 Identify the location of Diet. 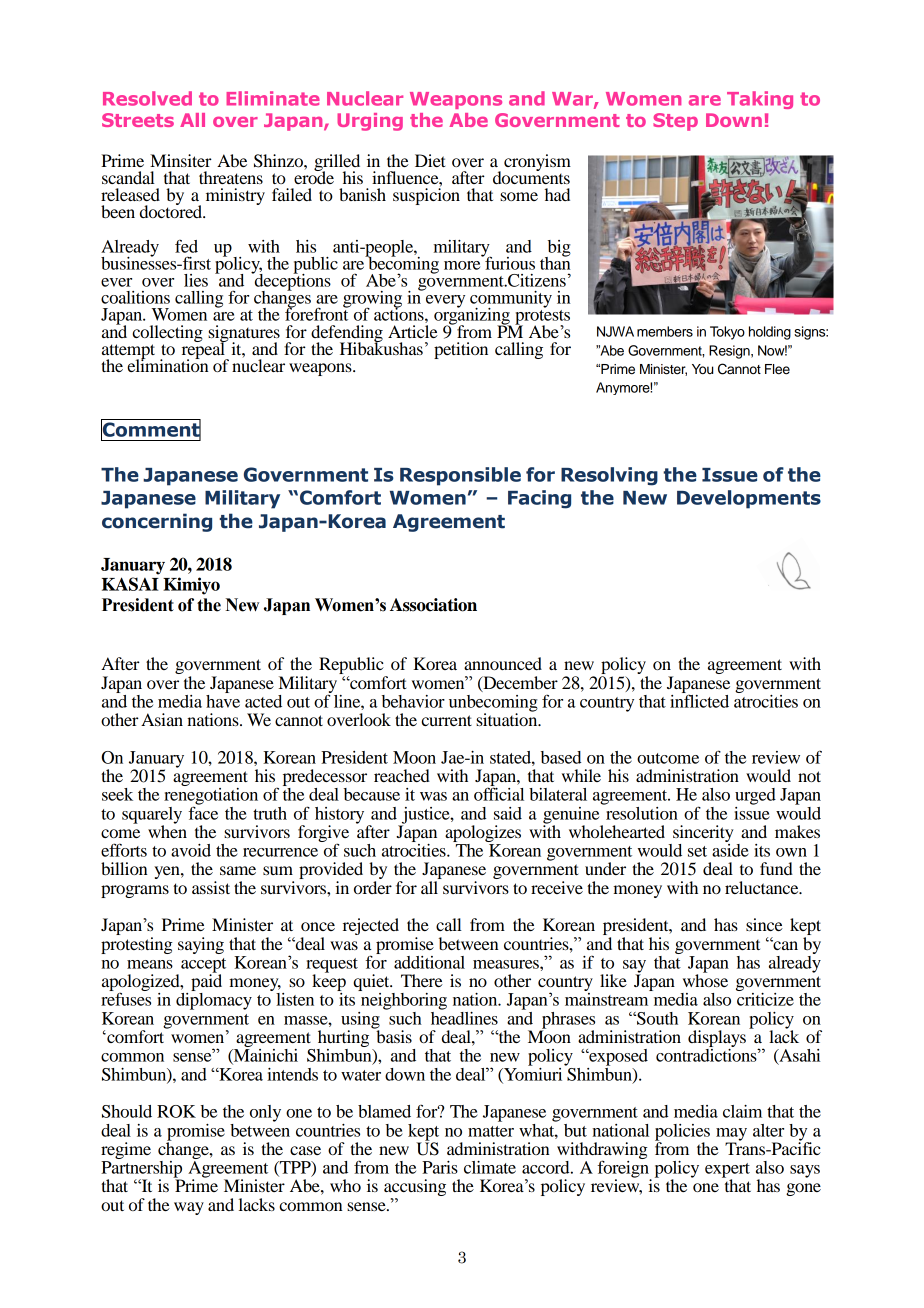
(430, 160).
